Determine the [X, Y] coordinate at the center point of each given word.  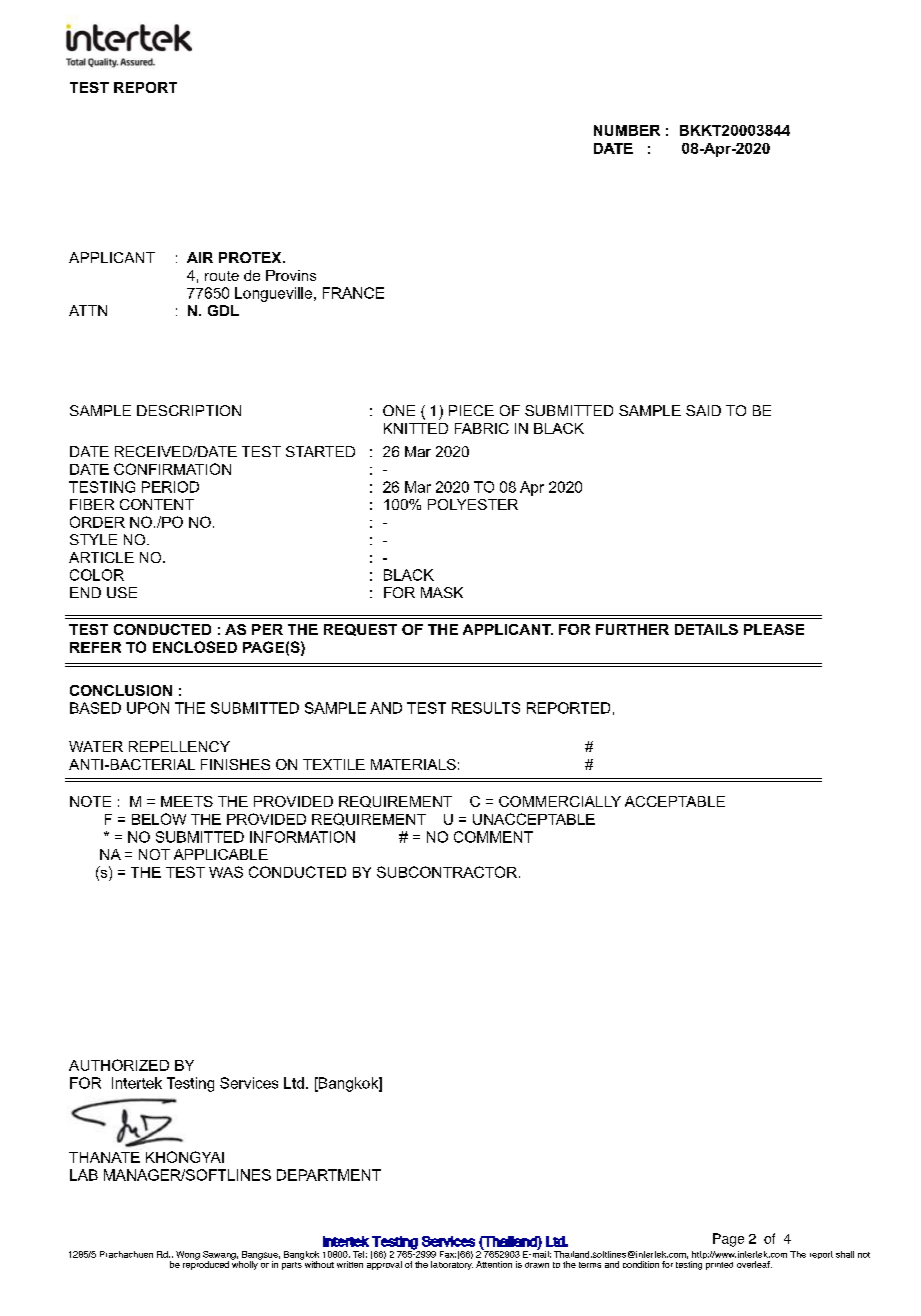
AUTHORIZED [119, 1065]
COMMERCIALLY [560, 801]
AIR [200, 257]
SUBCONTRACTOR [447, 872]
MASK [442, 592]
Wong [188, 1255]
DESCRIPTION [189, 410]
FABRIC [482, 428]
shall [845, 1254]
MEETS [187, 801]
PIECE [471, 410]
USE [122, 592]
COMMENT [493, 837]
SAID [703, 410]
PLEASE [774, 629]
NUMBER [627, 130]
